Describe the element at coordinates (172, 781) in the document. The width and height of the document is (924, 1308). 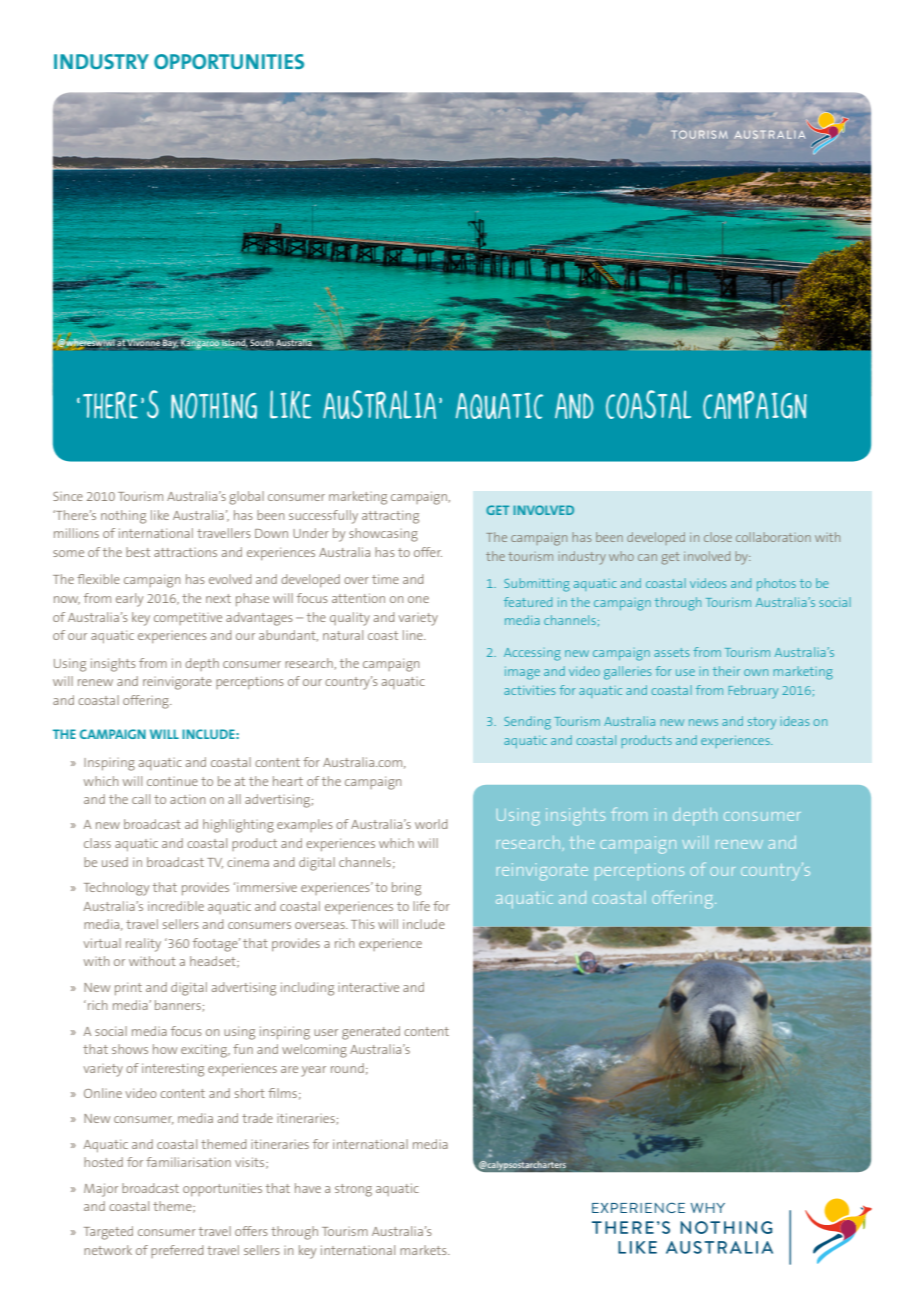
I see `continue` at that location.
